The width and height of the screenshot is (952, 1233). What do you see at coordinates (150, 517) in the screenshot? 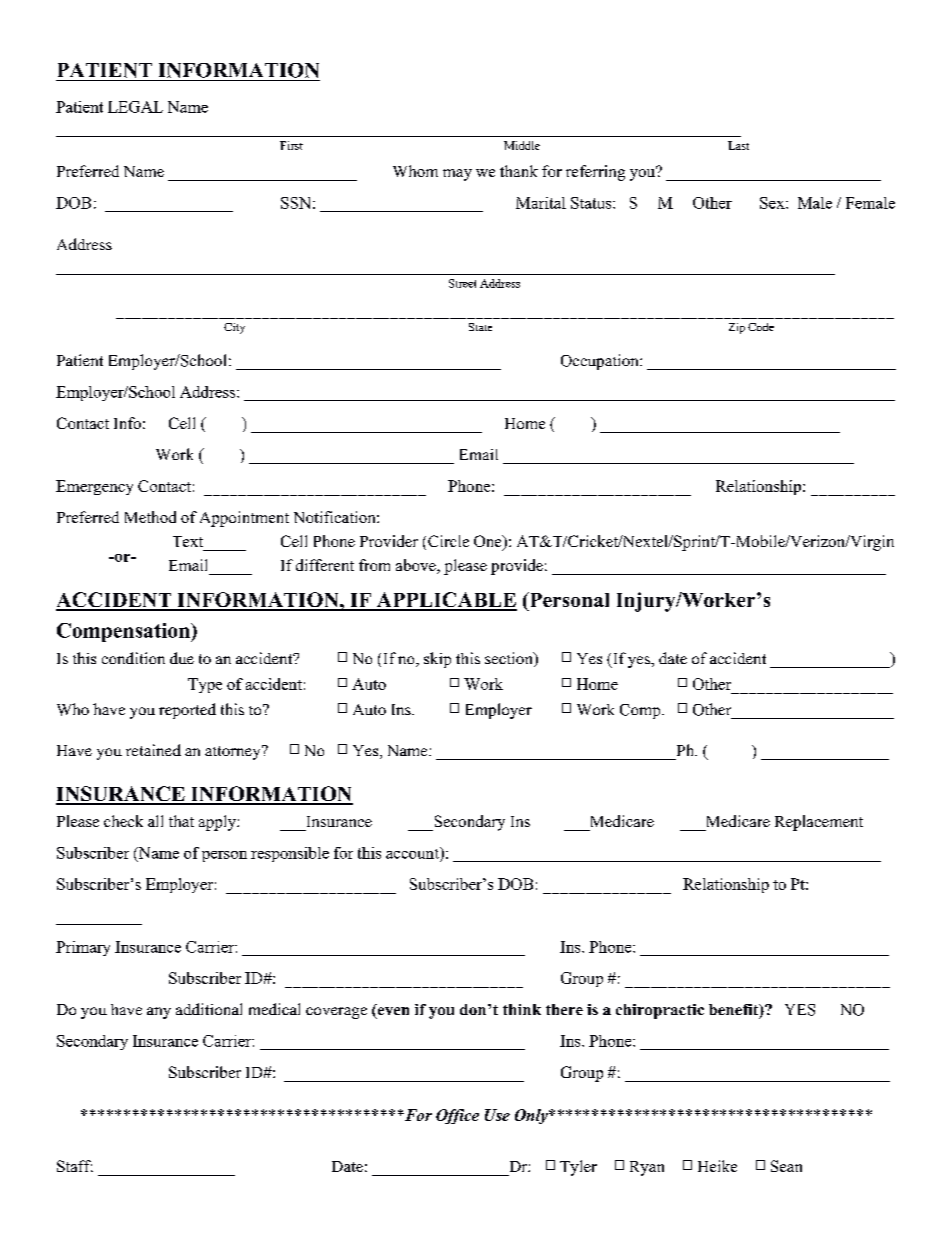
I see `Method` at bounding box center [150, 517].
